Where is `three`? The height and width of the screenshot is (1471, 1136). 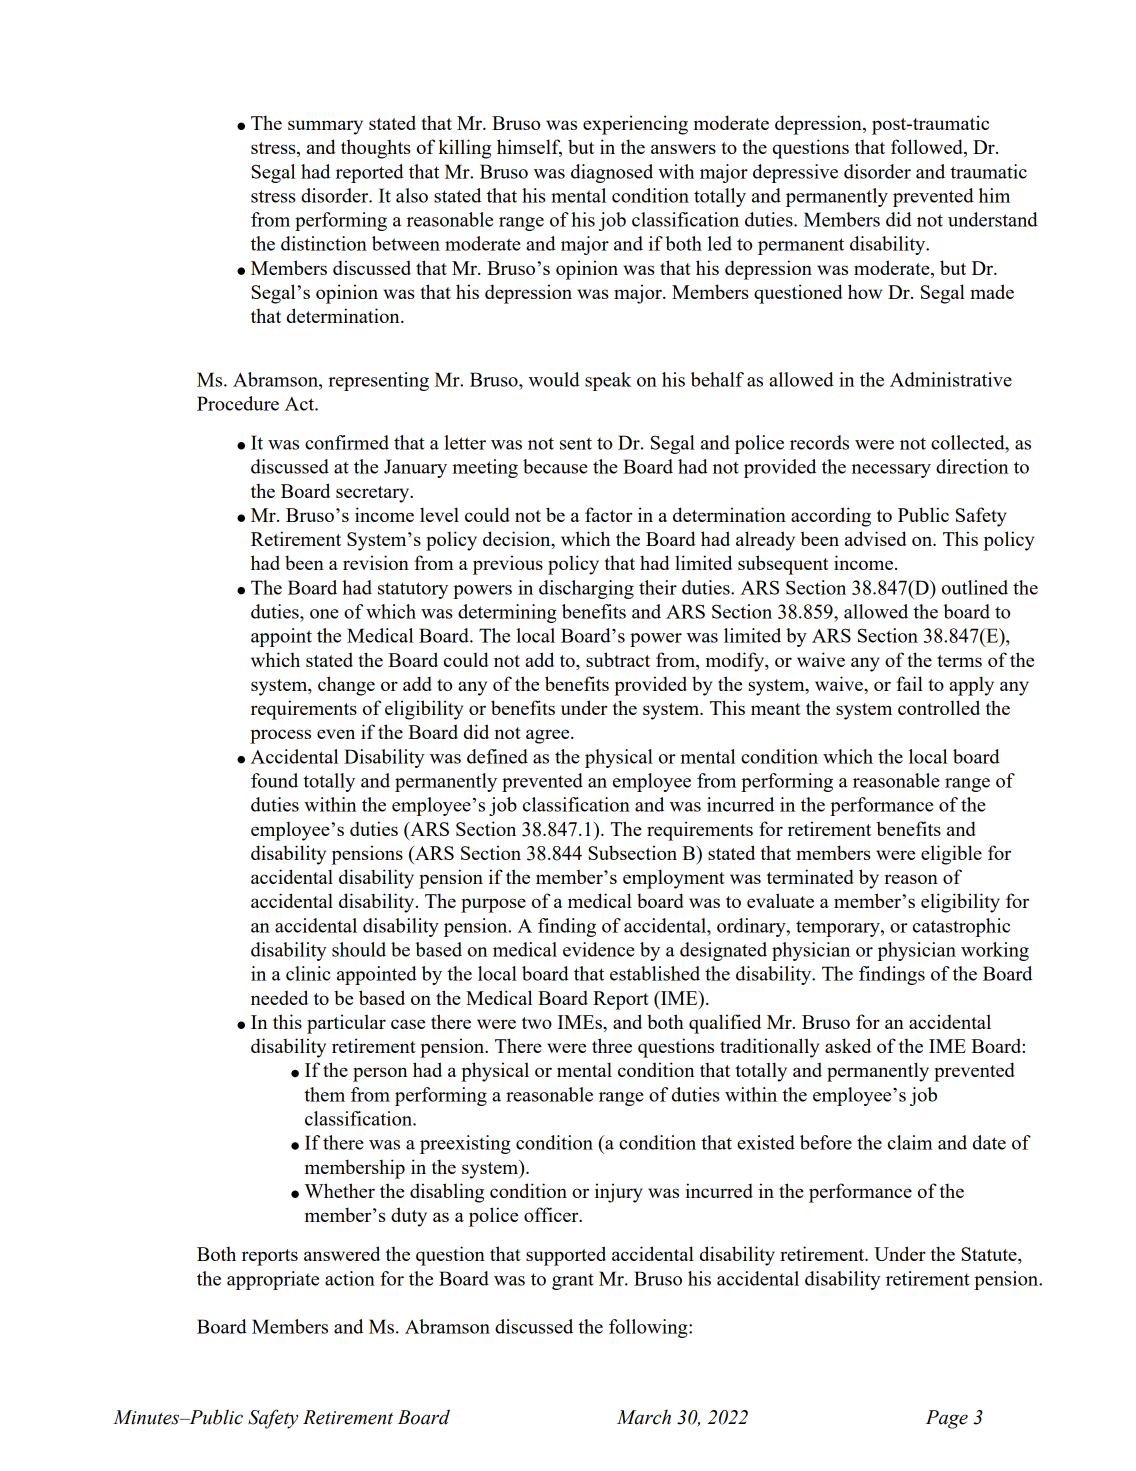
three is located at coordinates (612, 1045).
